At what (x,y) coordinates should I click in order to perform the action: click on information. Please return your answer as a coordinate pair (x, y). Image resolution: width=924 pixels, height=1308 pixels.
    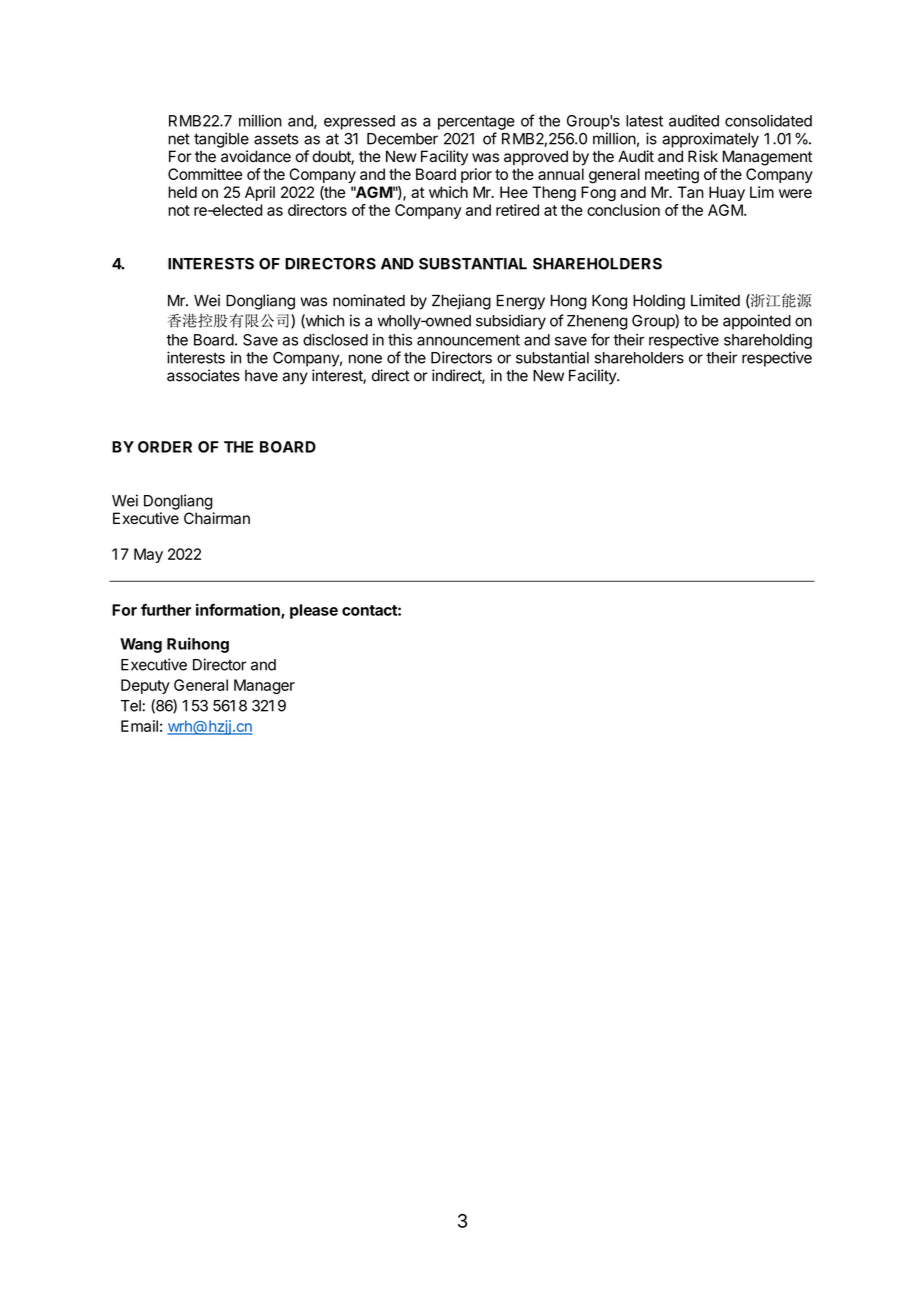
    Looking at the image, I should click on (239, 610).
